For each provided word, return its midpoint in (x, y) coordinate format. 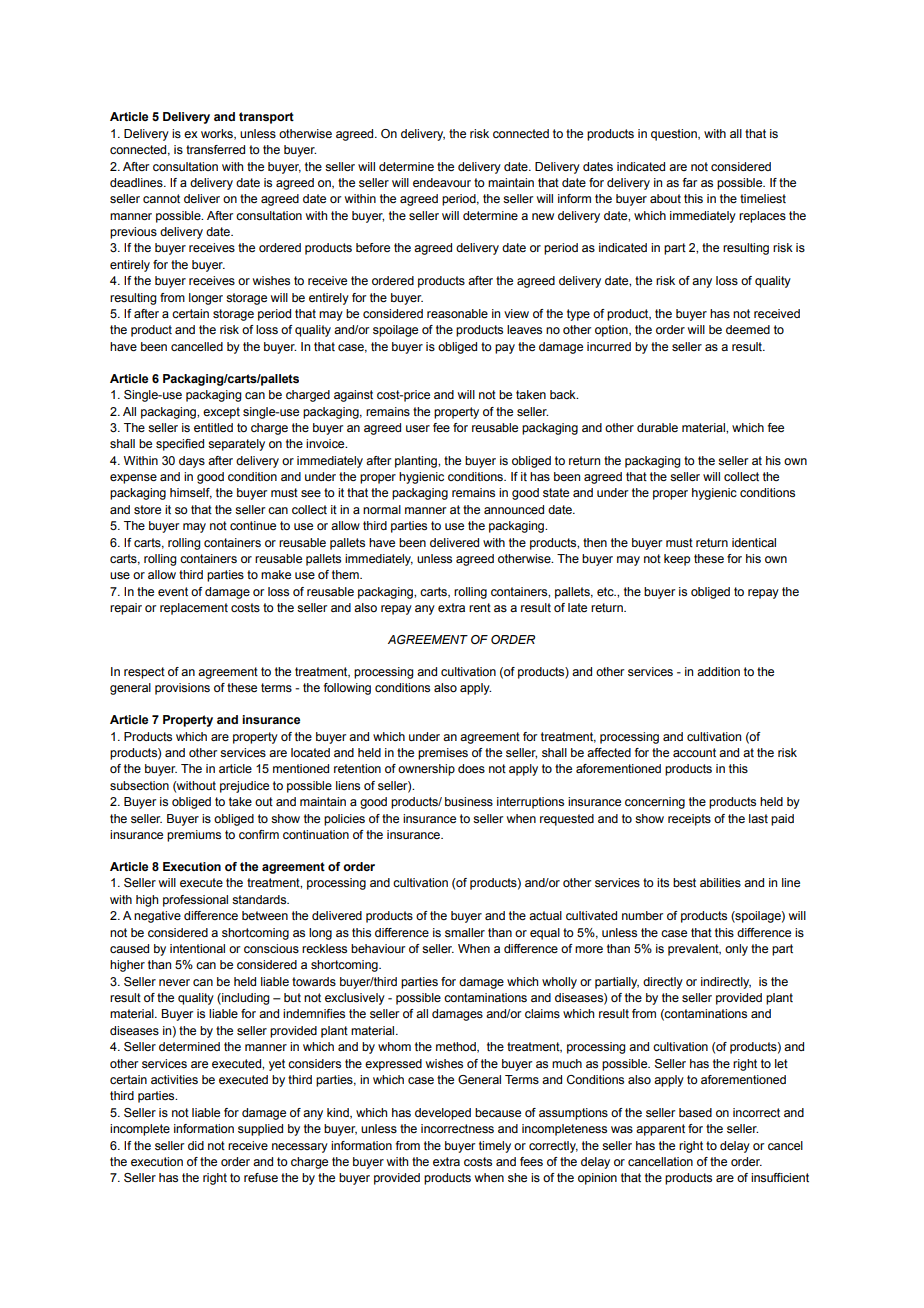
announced (514, 509)
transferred (215, 149)
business (469, 801)
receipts (689, 820)
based (695, 1112)
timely (495, 1147)
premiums (194, 836)
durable (657, 427)
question (675, 135)
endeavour (442, 182)
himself (191, 493)
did (196, 1145)
